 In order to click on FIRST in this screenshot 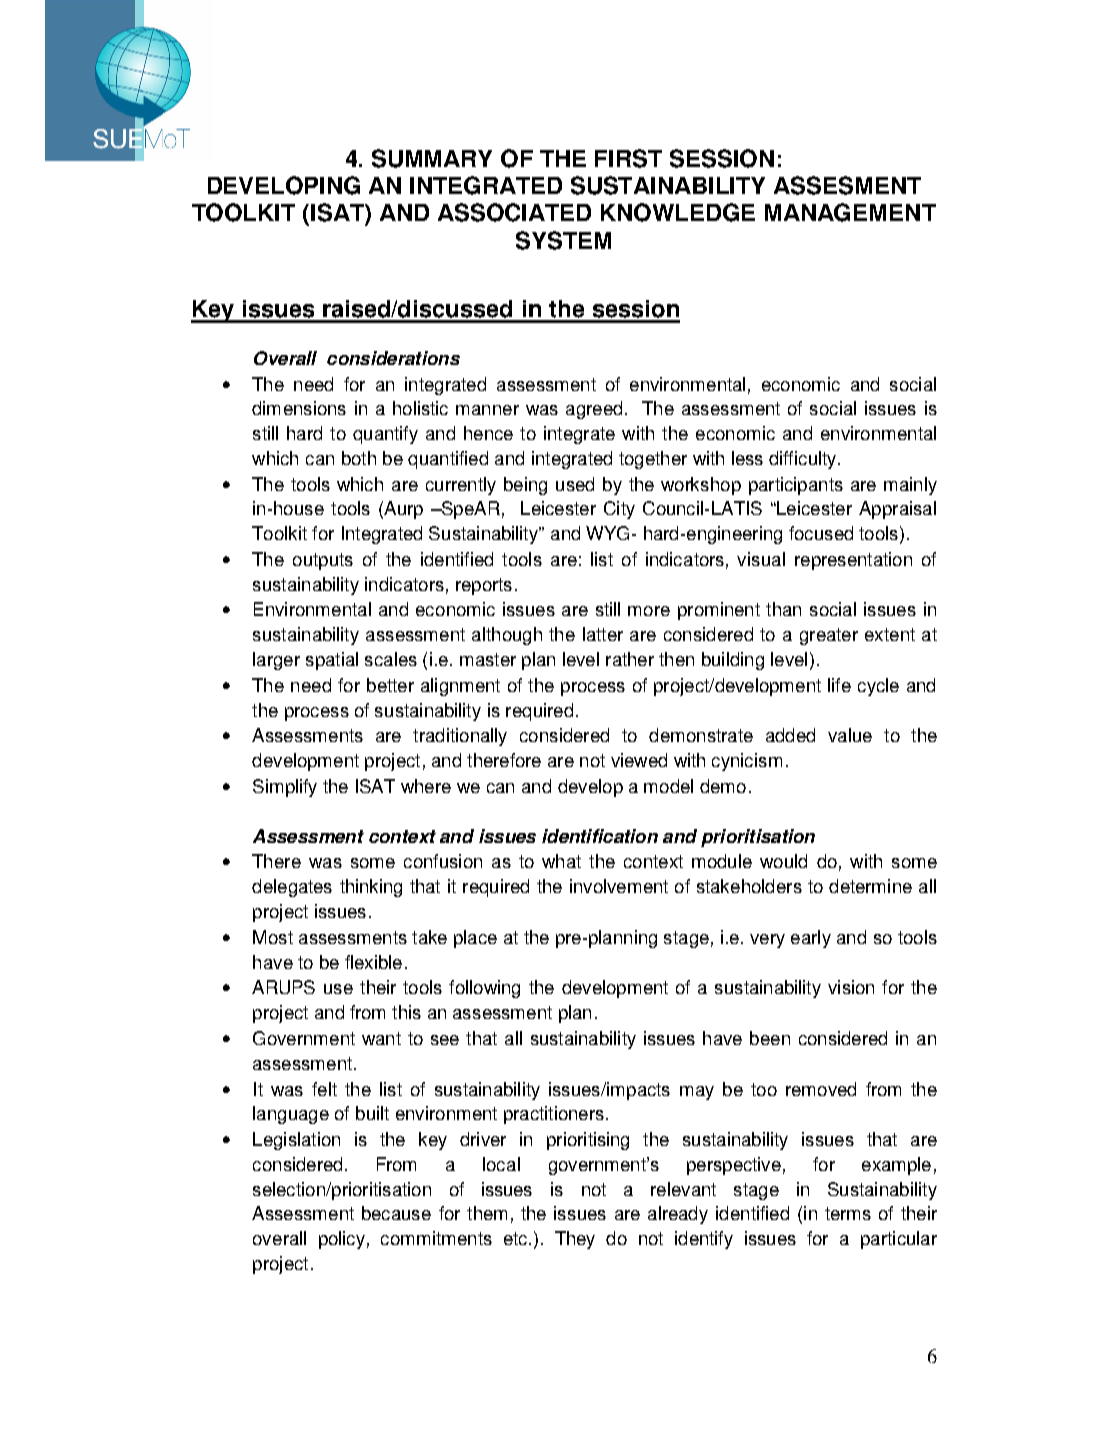, I will do `click(628, 158)`.
